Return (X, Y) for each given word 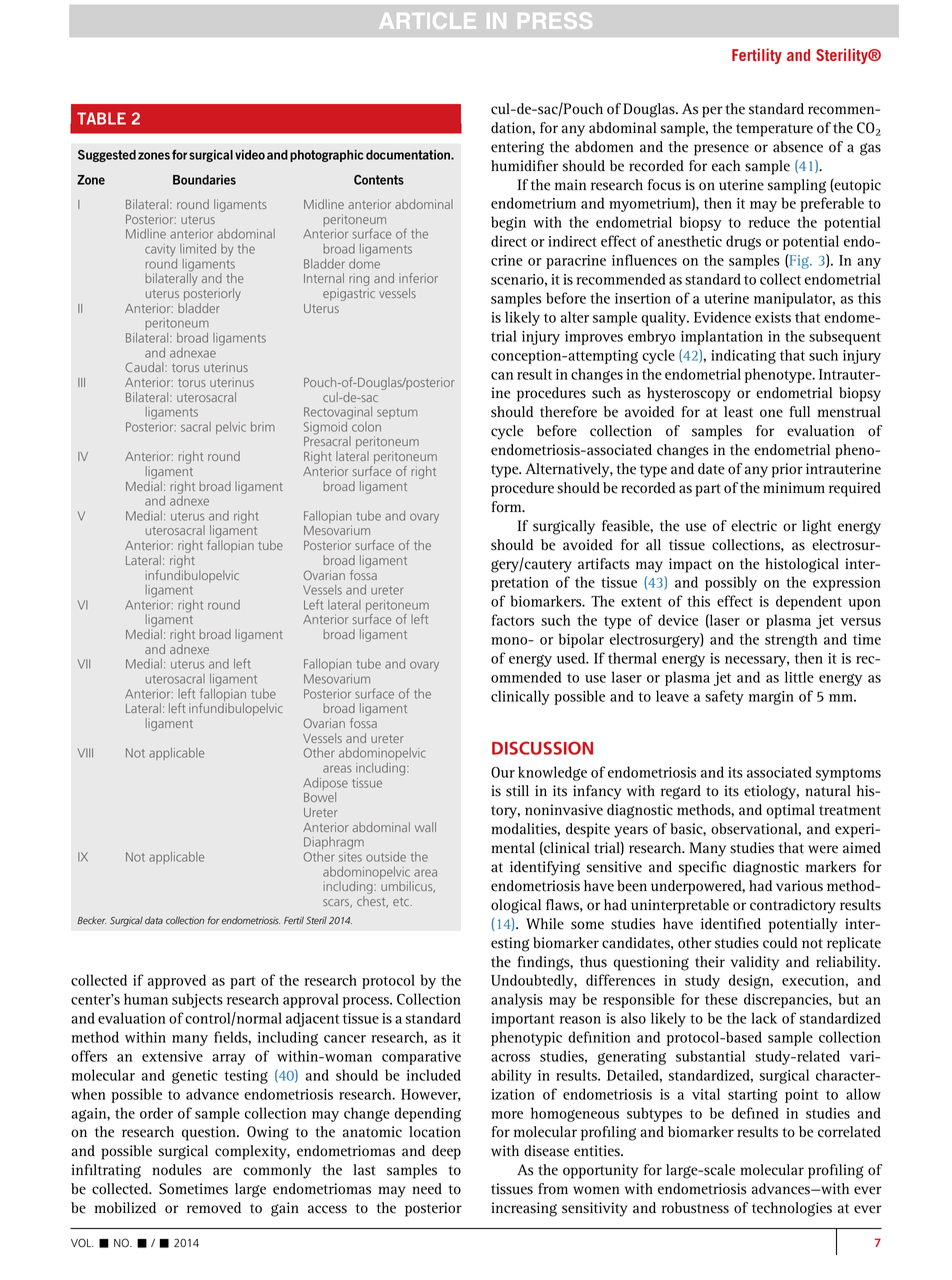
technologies (792, 1209)
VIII (85, 753)
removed (214, 1208)
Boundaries (204, 180)
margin (771, 698)
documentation (409, 155)
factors (512, 620)
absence (798, 147)
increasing (524, 1209)
